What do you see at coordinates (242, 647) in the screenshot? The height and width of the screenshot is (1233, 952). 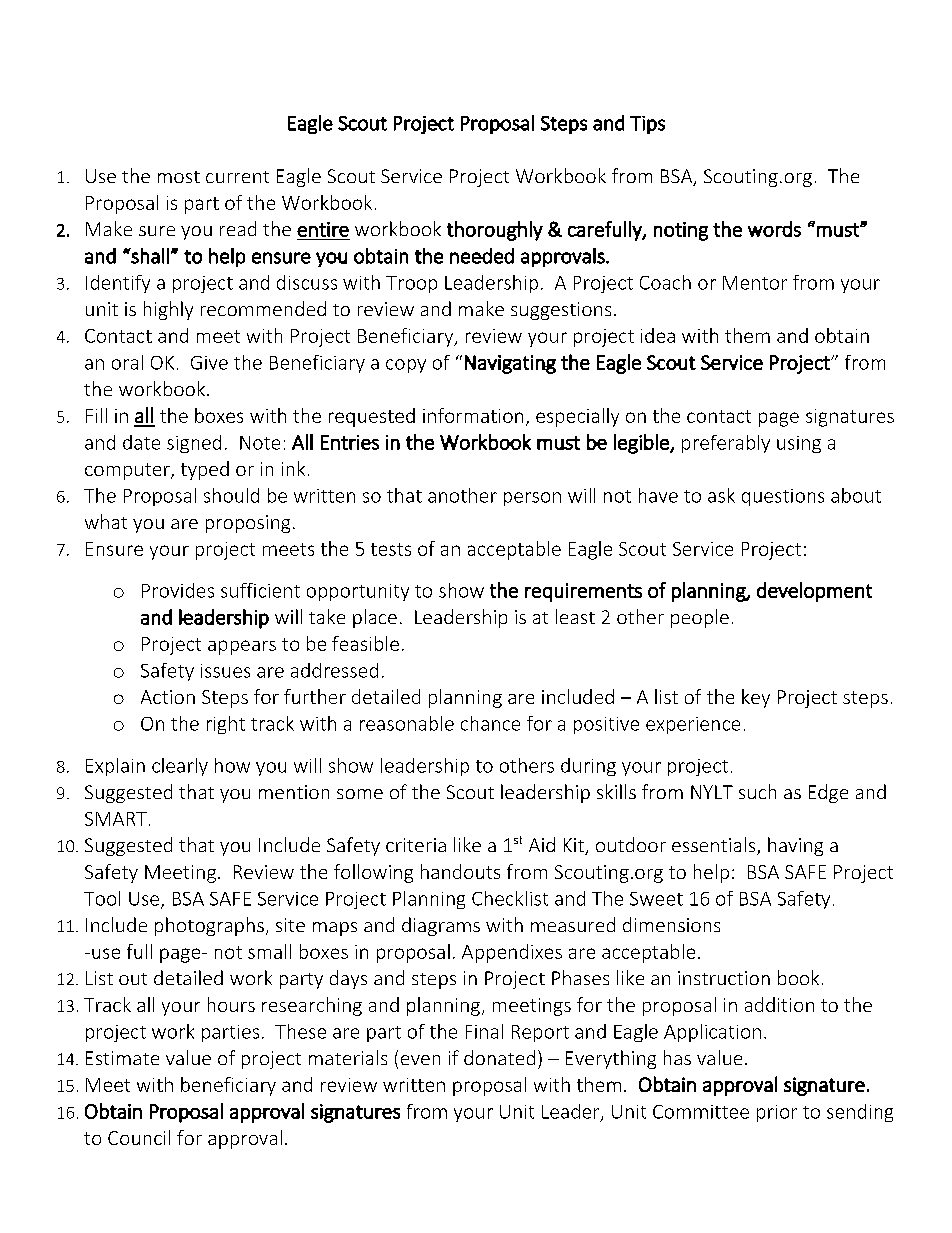 I see `appears` at bounding box center [242, 647].
